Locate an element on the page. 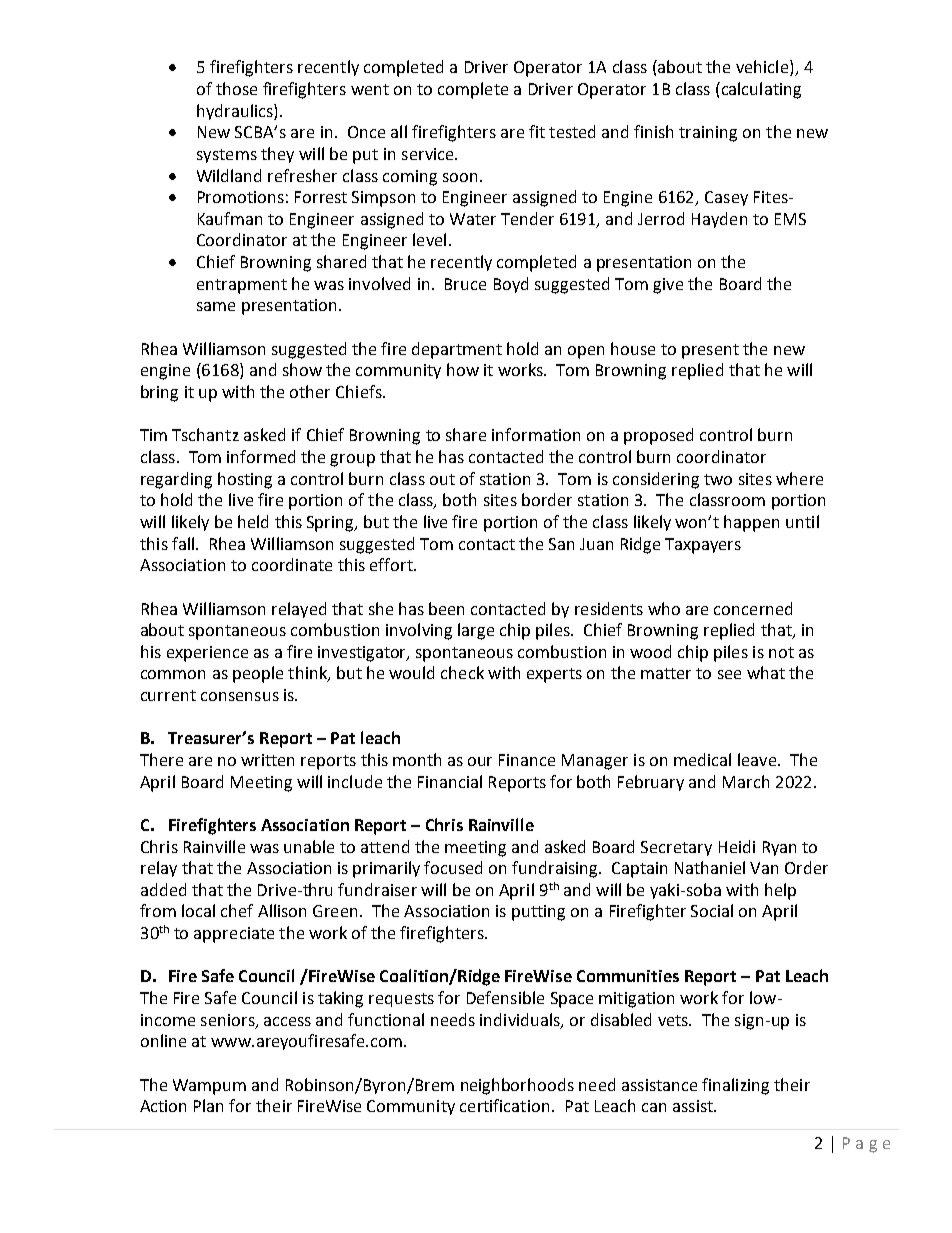  department is located at coordinates (457, 350).
